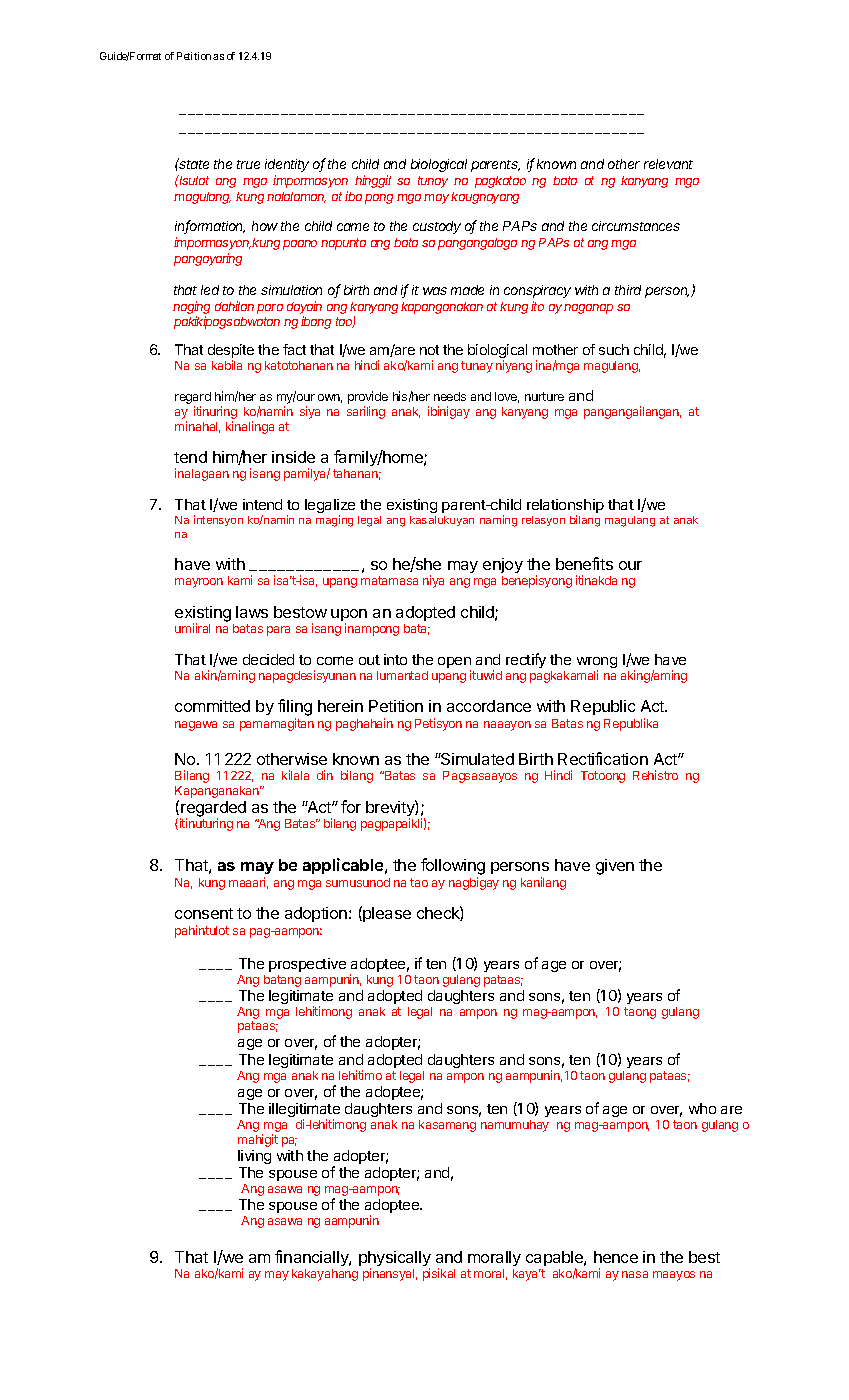 The image size is (849, 1400). Describe the element at coordinates (565, 507) in the screenshot. I see `relationship` at that location.
